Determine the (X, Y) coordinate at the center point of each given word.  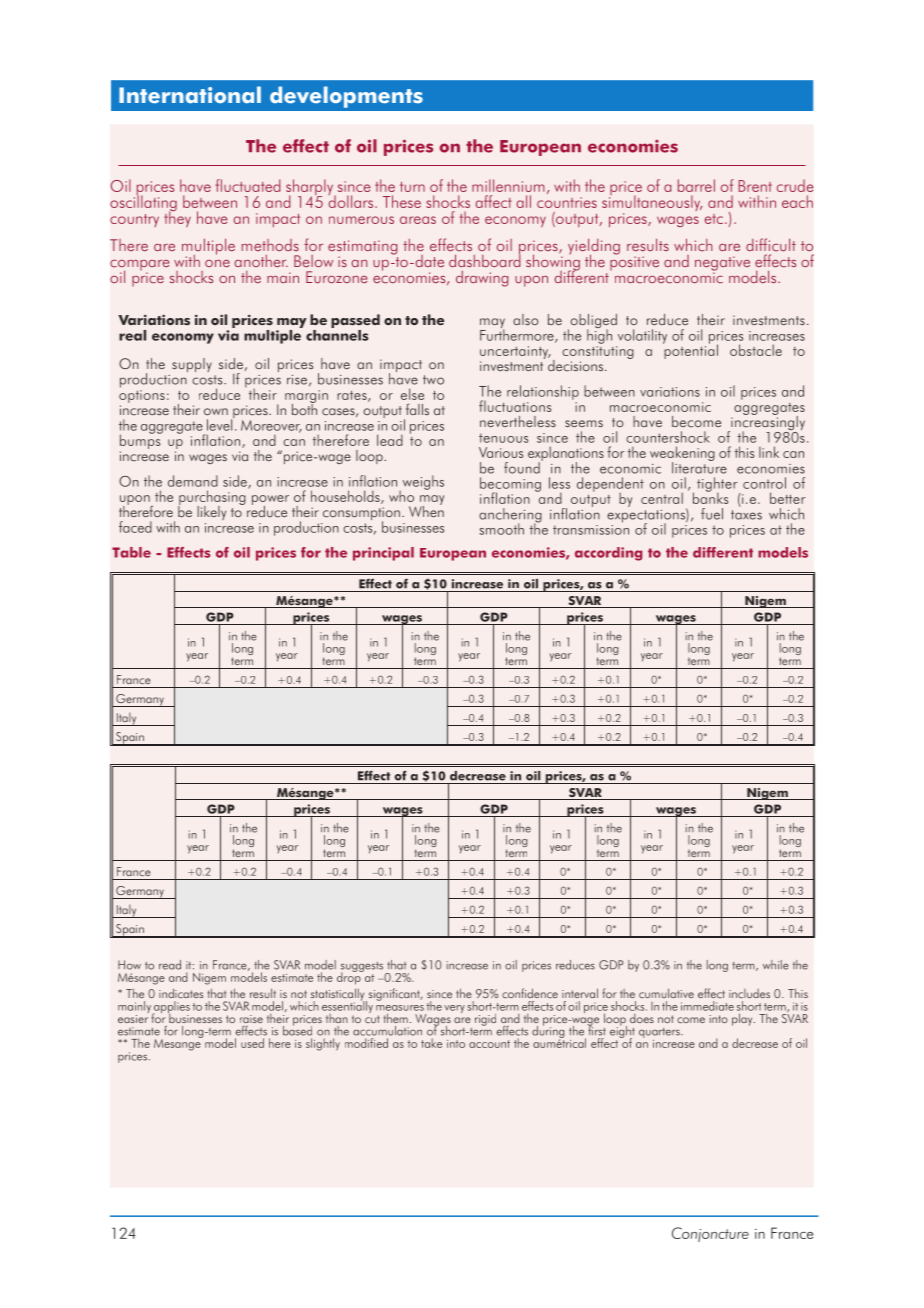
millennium (508, 185)
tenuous (503, 438)
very (454, 1009)
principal (383, 554)
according (608, 554)
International (190, 95)
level (221, 424)
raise (251, 1019)
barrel (696, 185)
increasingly (767, 423)
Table (131, 552)
